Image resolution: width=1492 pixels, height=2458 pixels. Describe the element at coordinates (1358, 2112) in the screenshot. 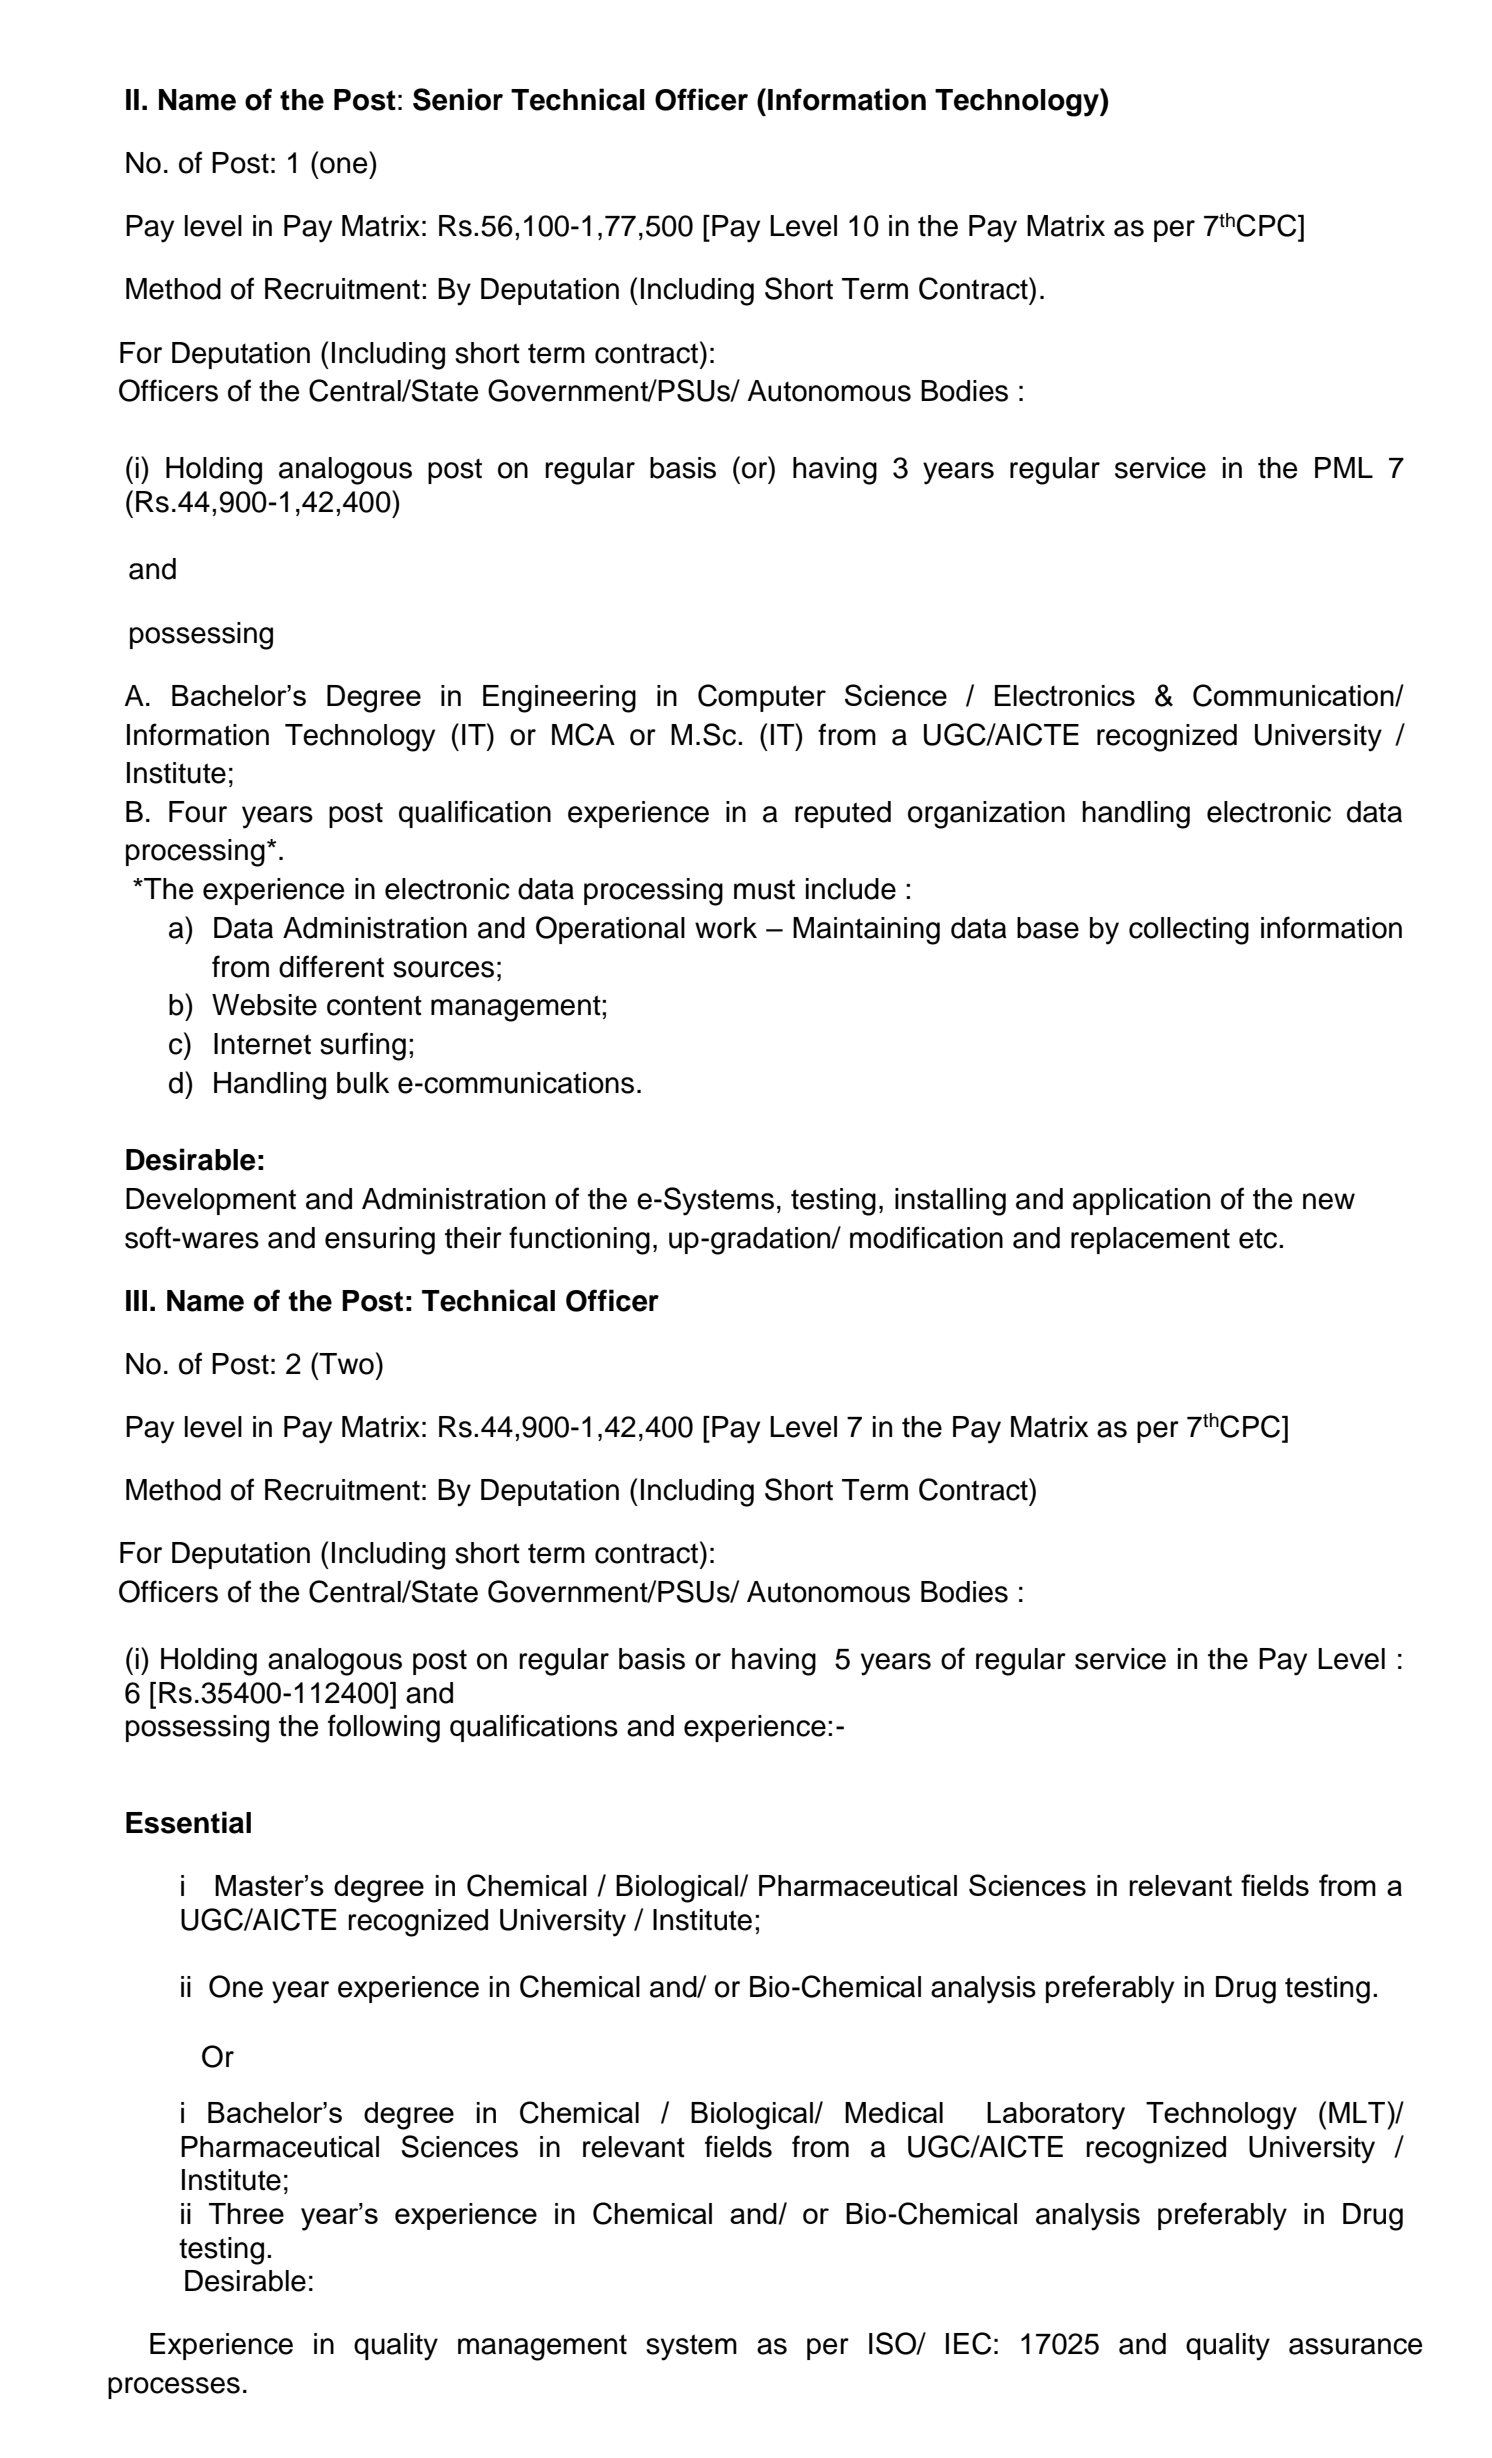

I see `MLT` at that location.
